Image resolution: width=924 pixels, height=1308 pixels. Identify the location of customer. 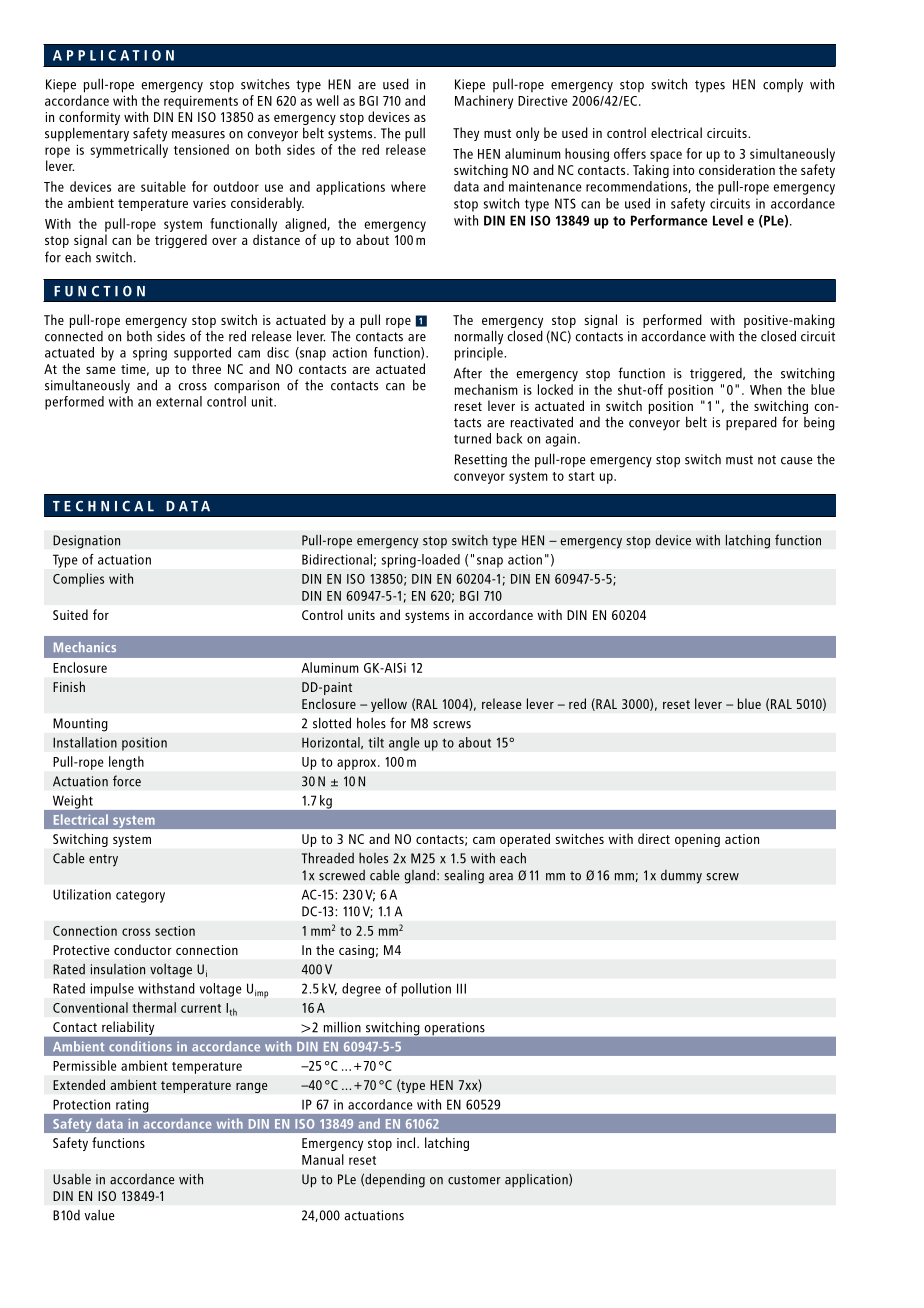
(474, 1180).
